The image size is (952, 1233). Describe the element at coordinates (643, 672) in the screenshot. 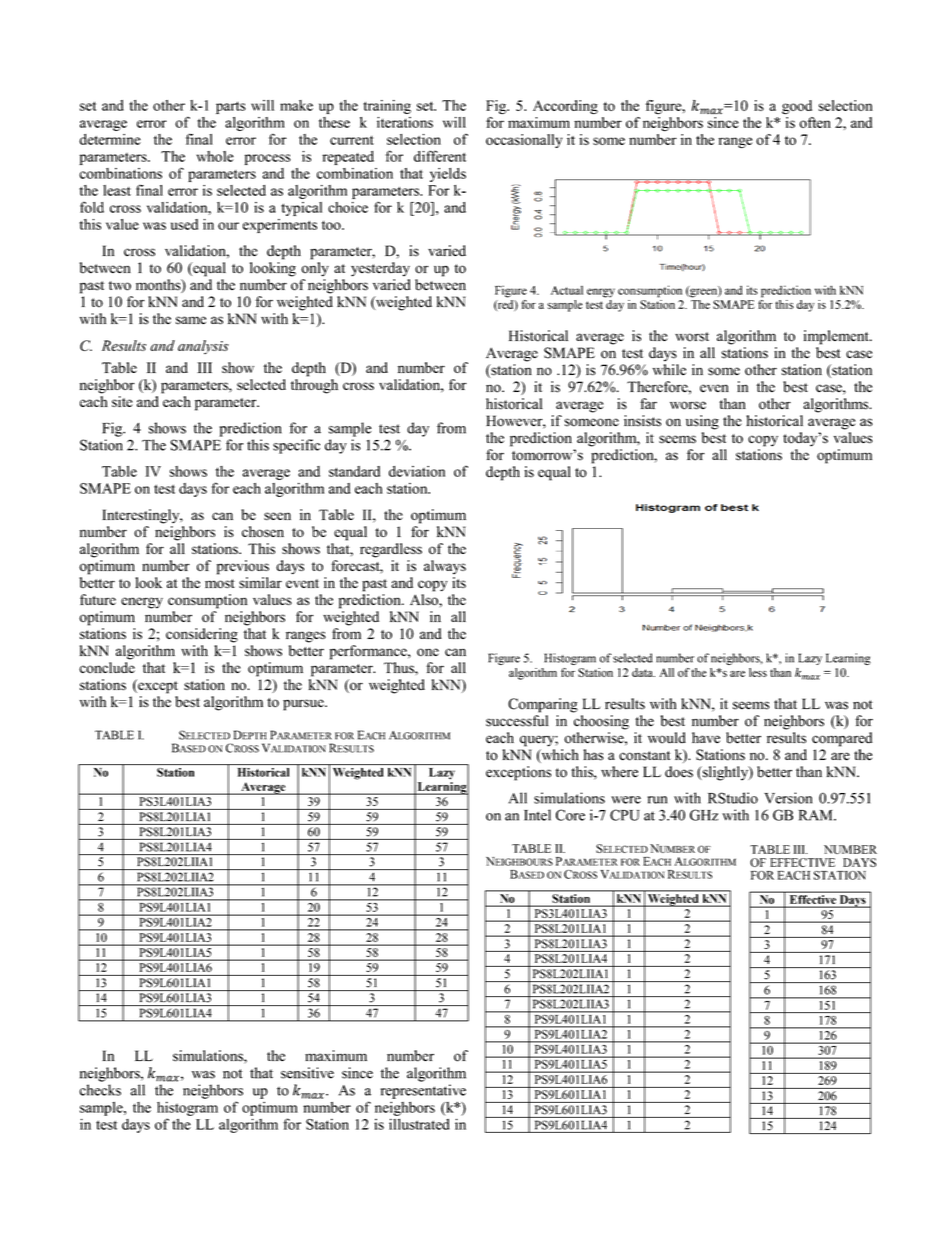

I see `data` at that location.
